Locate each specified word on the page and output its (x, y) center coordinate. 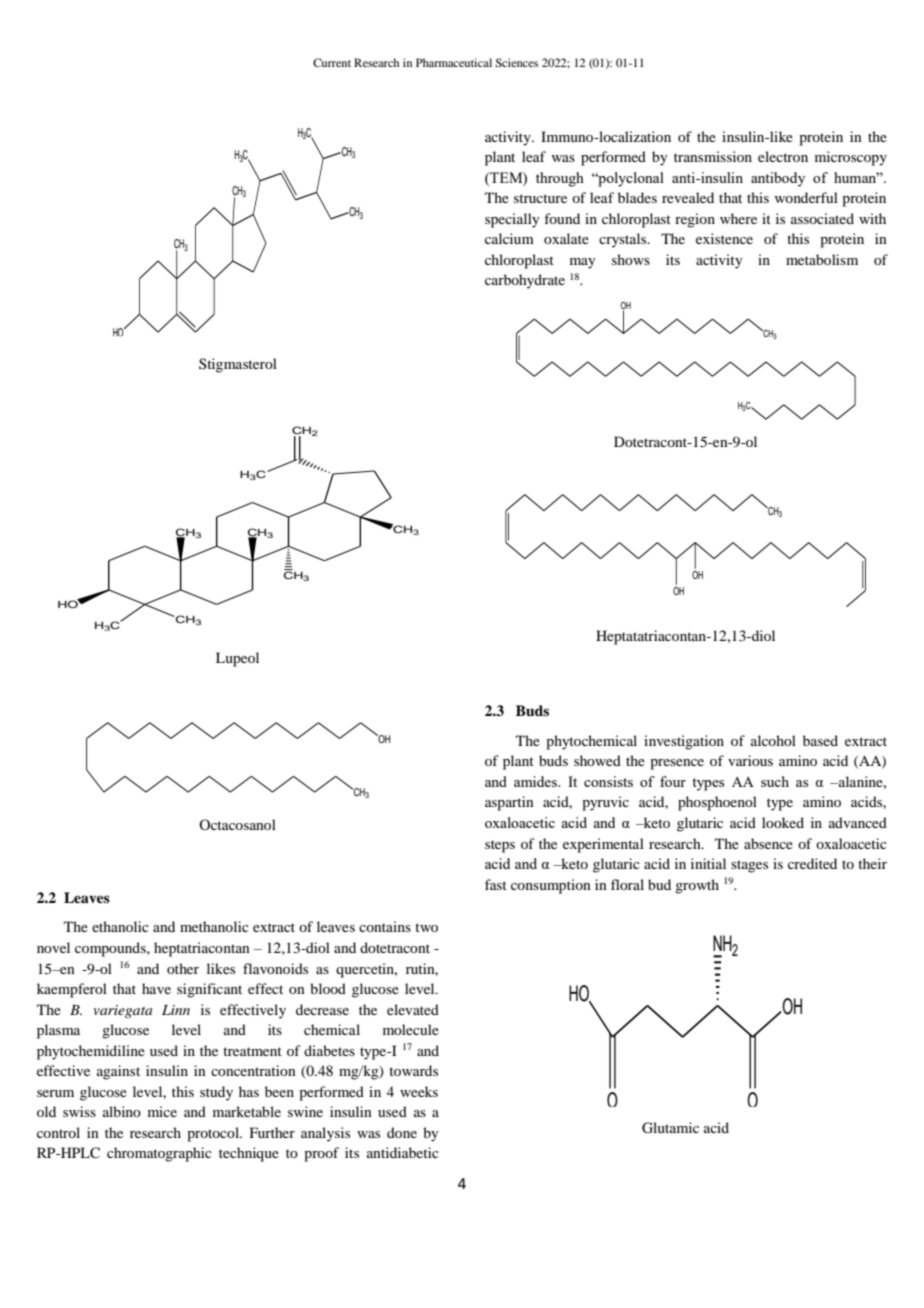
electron (783, 156)
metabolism (822, 259)
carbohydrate (525, 281)
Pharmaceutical (454, 62)
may (582, 263)
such (775, 781)
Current (332, 62)
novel (53, 947)
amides (536, 781)
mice (162, 1111)
